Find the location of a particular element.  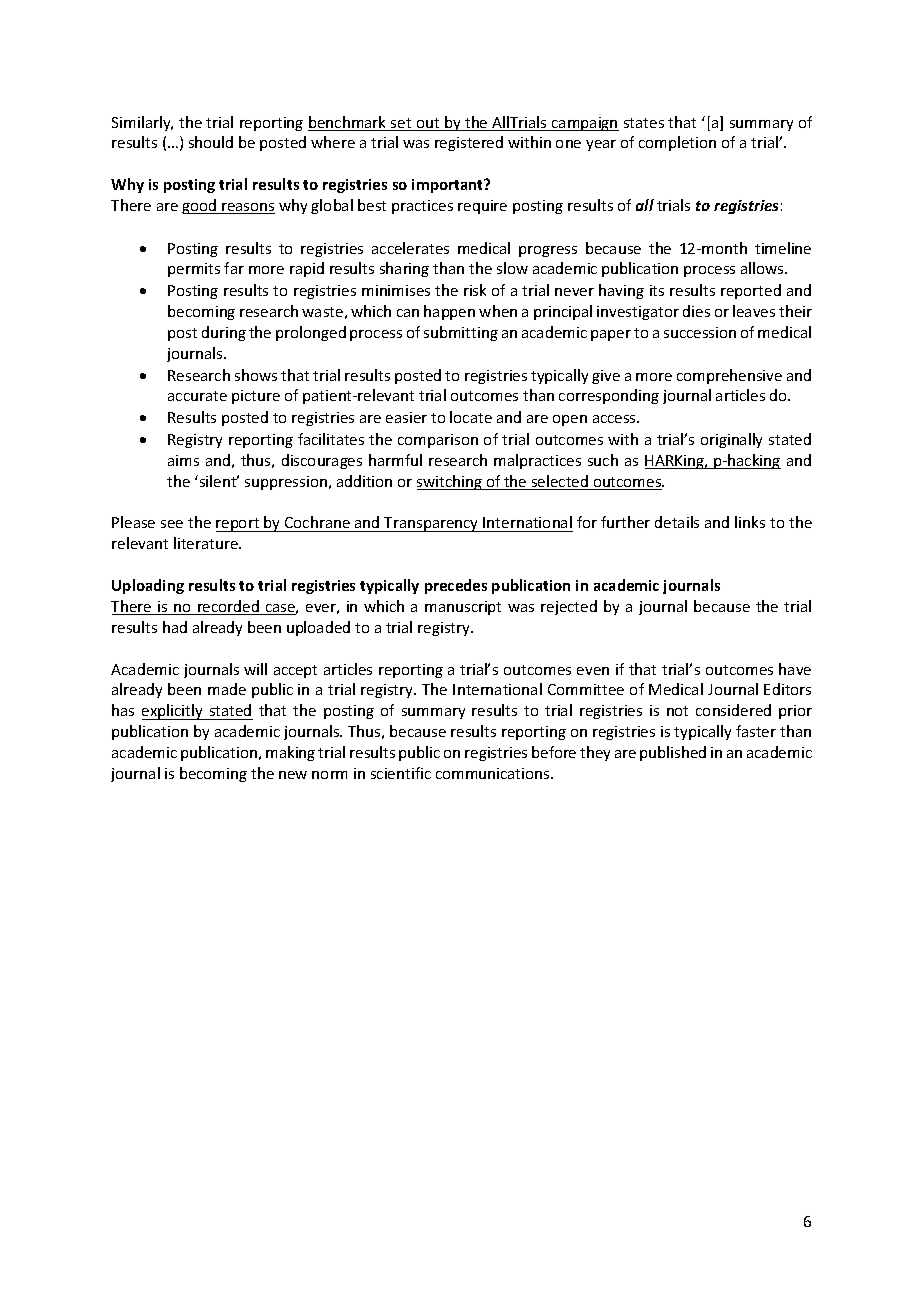

originally is located at coordinates (731, 440).
